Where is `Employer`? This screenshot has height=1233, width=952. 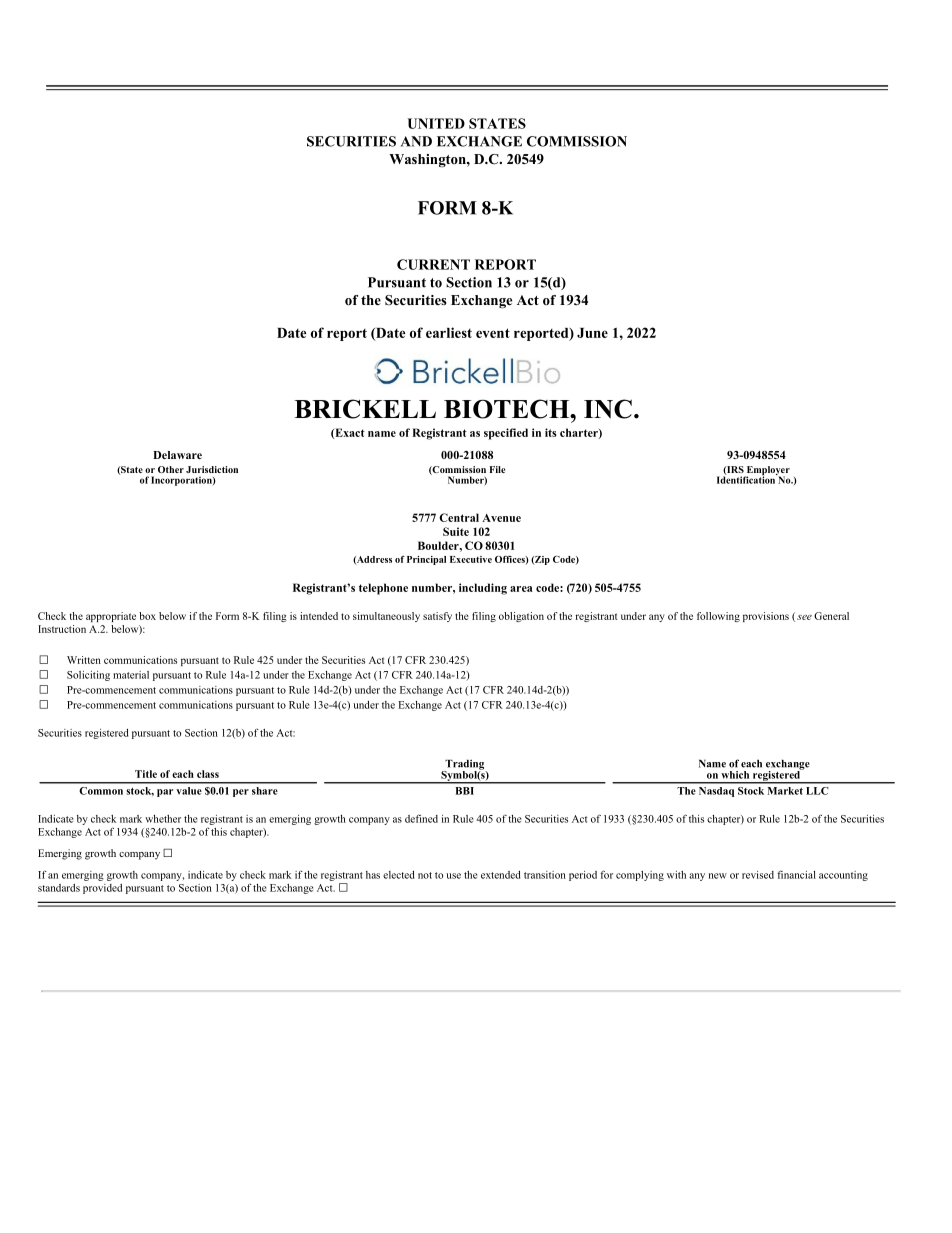 Employer is located at coordinates (767, 472).
